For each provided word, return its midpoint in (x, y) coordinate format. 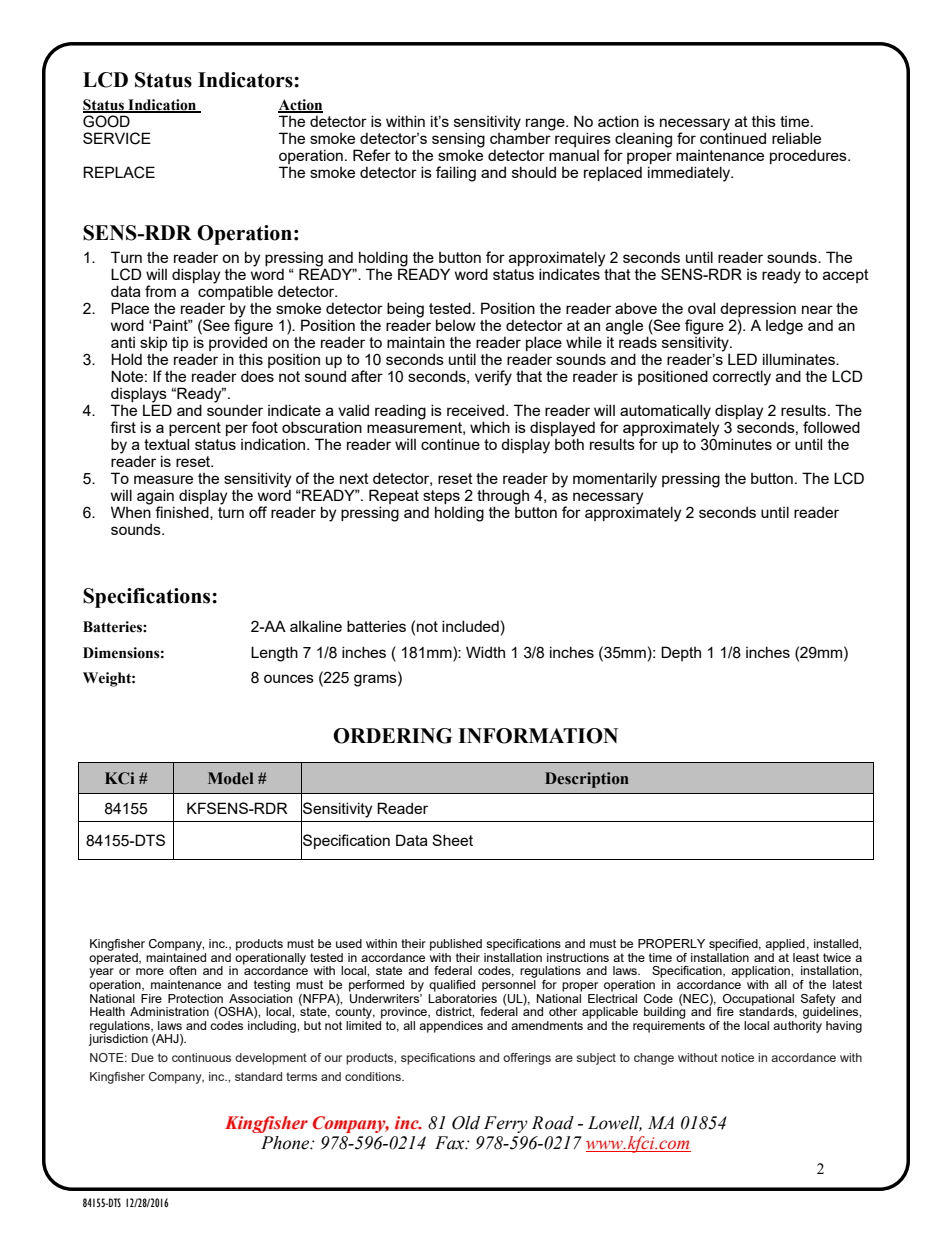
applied (785, 945)
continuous (201, 1057)
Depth (681, 653)
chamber (521, 137)
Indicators (246, 80)
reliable (796, 138)
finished (183, 513)
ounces (289, 678)
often (182, 970)
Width (485, 652)
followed (831, 427)
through (503, 497)
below (456, 325)
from (160, 291)
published (456, 945)
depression (758, 311)
